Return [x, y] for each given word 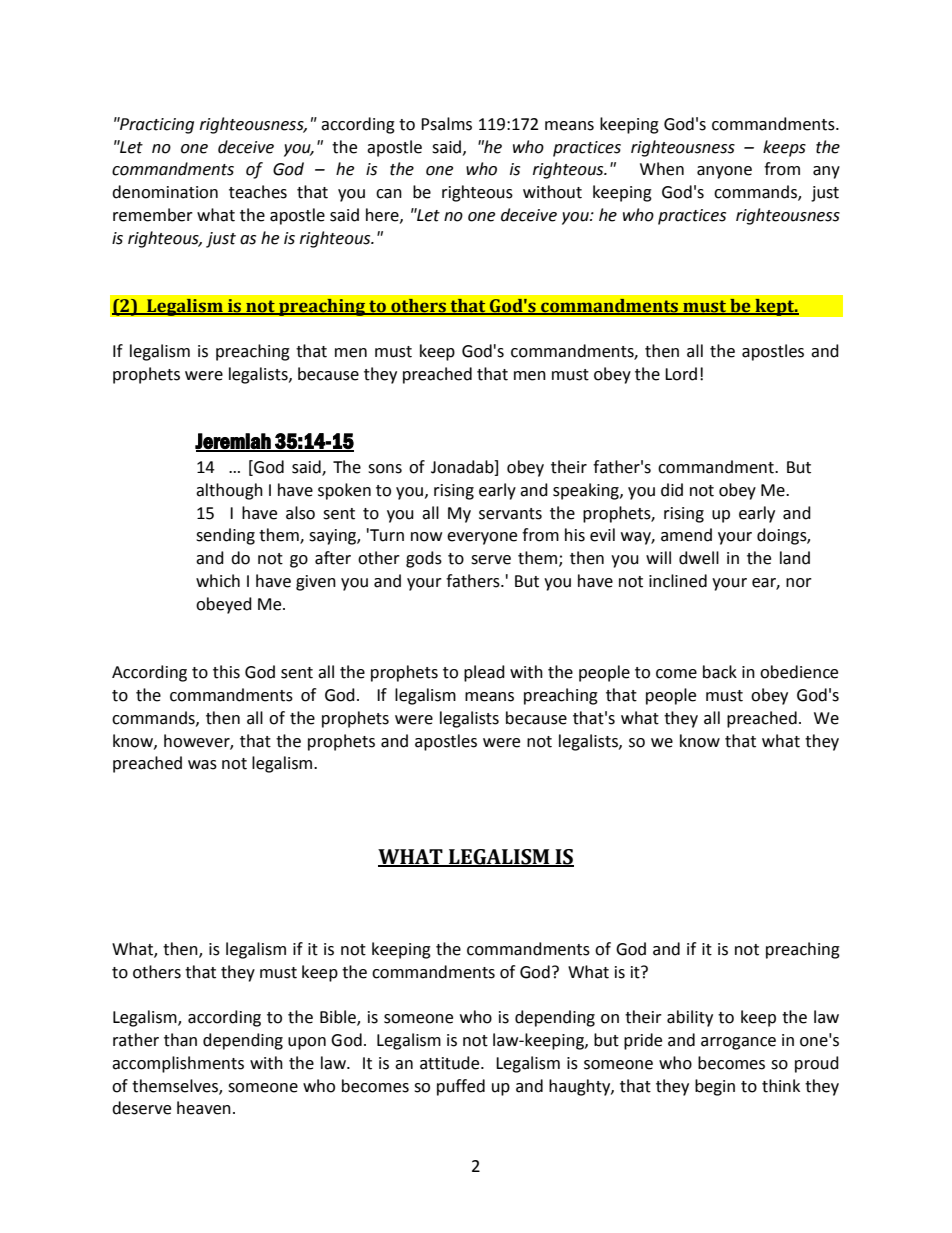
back [720, 672]
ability [690, 1018]
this [226, 672]
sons [385, 469]
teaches [258, 192]
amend [686, 535]
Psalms [446, 124]
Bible [339, 1018]
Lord [681, 374]
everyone [482, 538]
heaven [204, 1108]
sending [225, 536]
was [202, 765]
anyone [724, 172]
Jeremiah [234, 442]
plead [484, 673]
